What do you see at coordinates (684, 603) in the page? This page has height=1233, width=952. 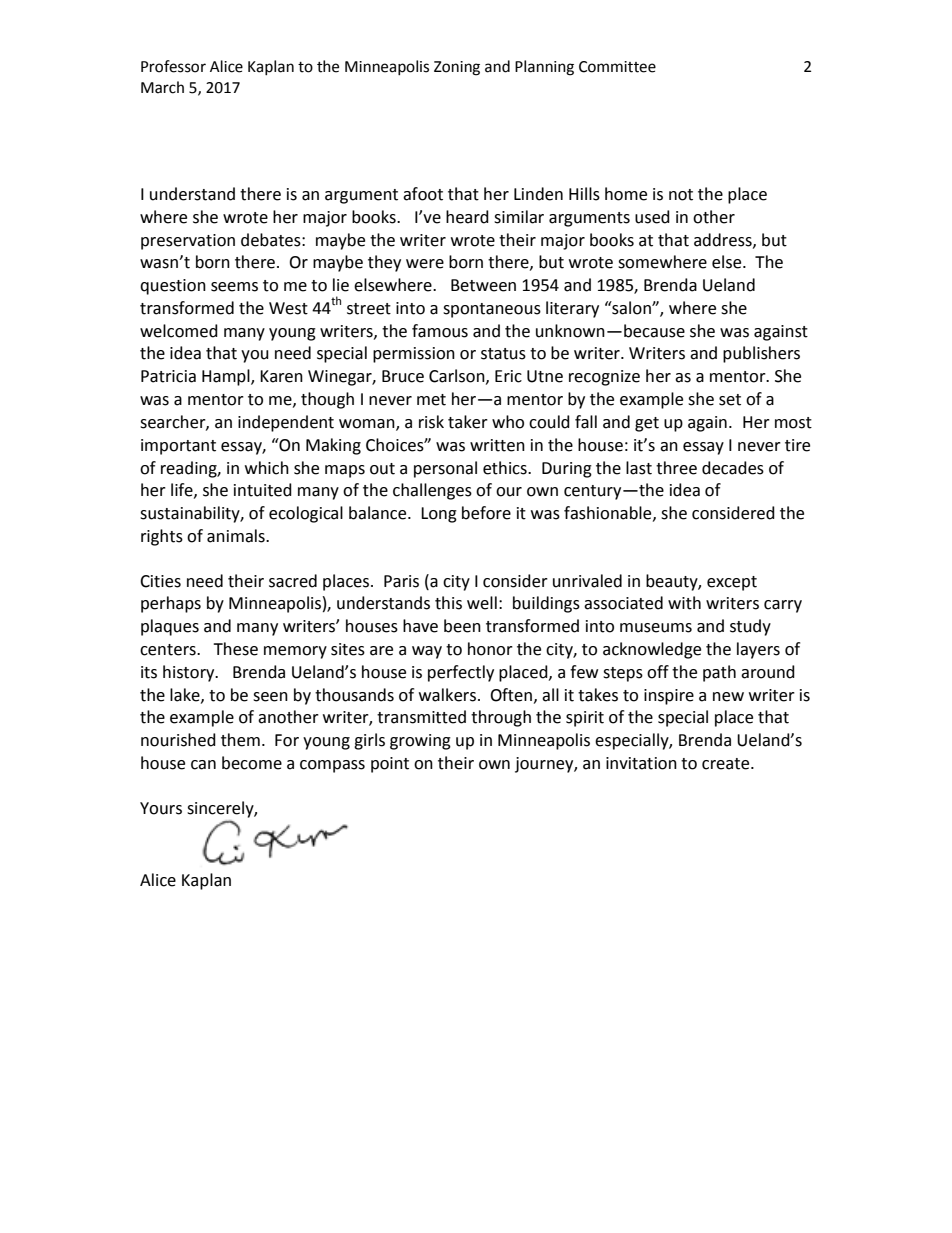 I see `with` at bounding box center [684, 603].
